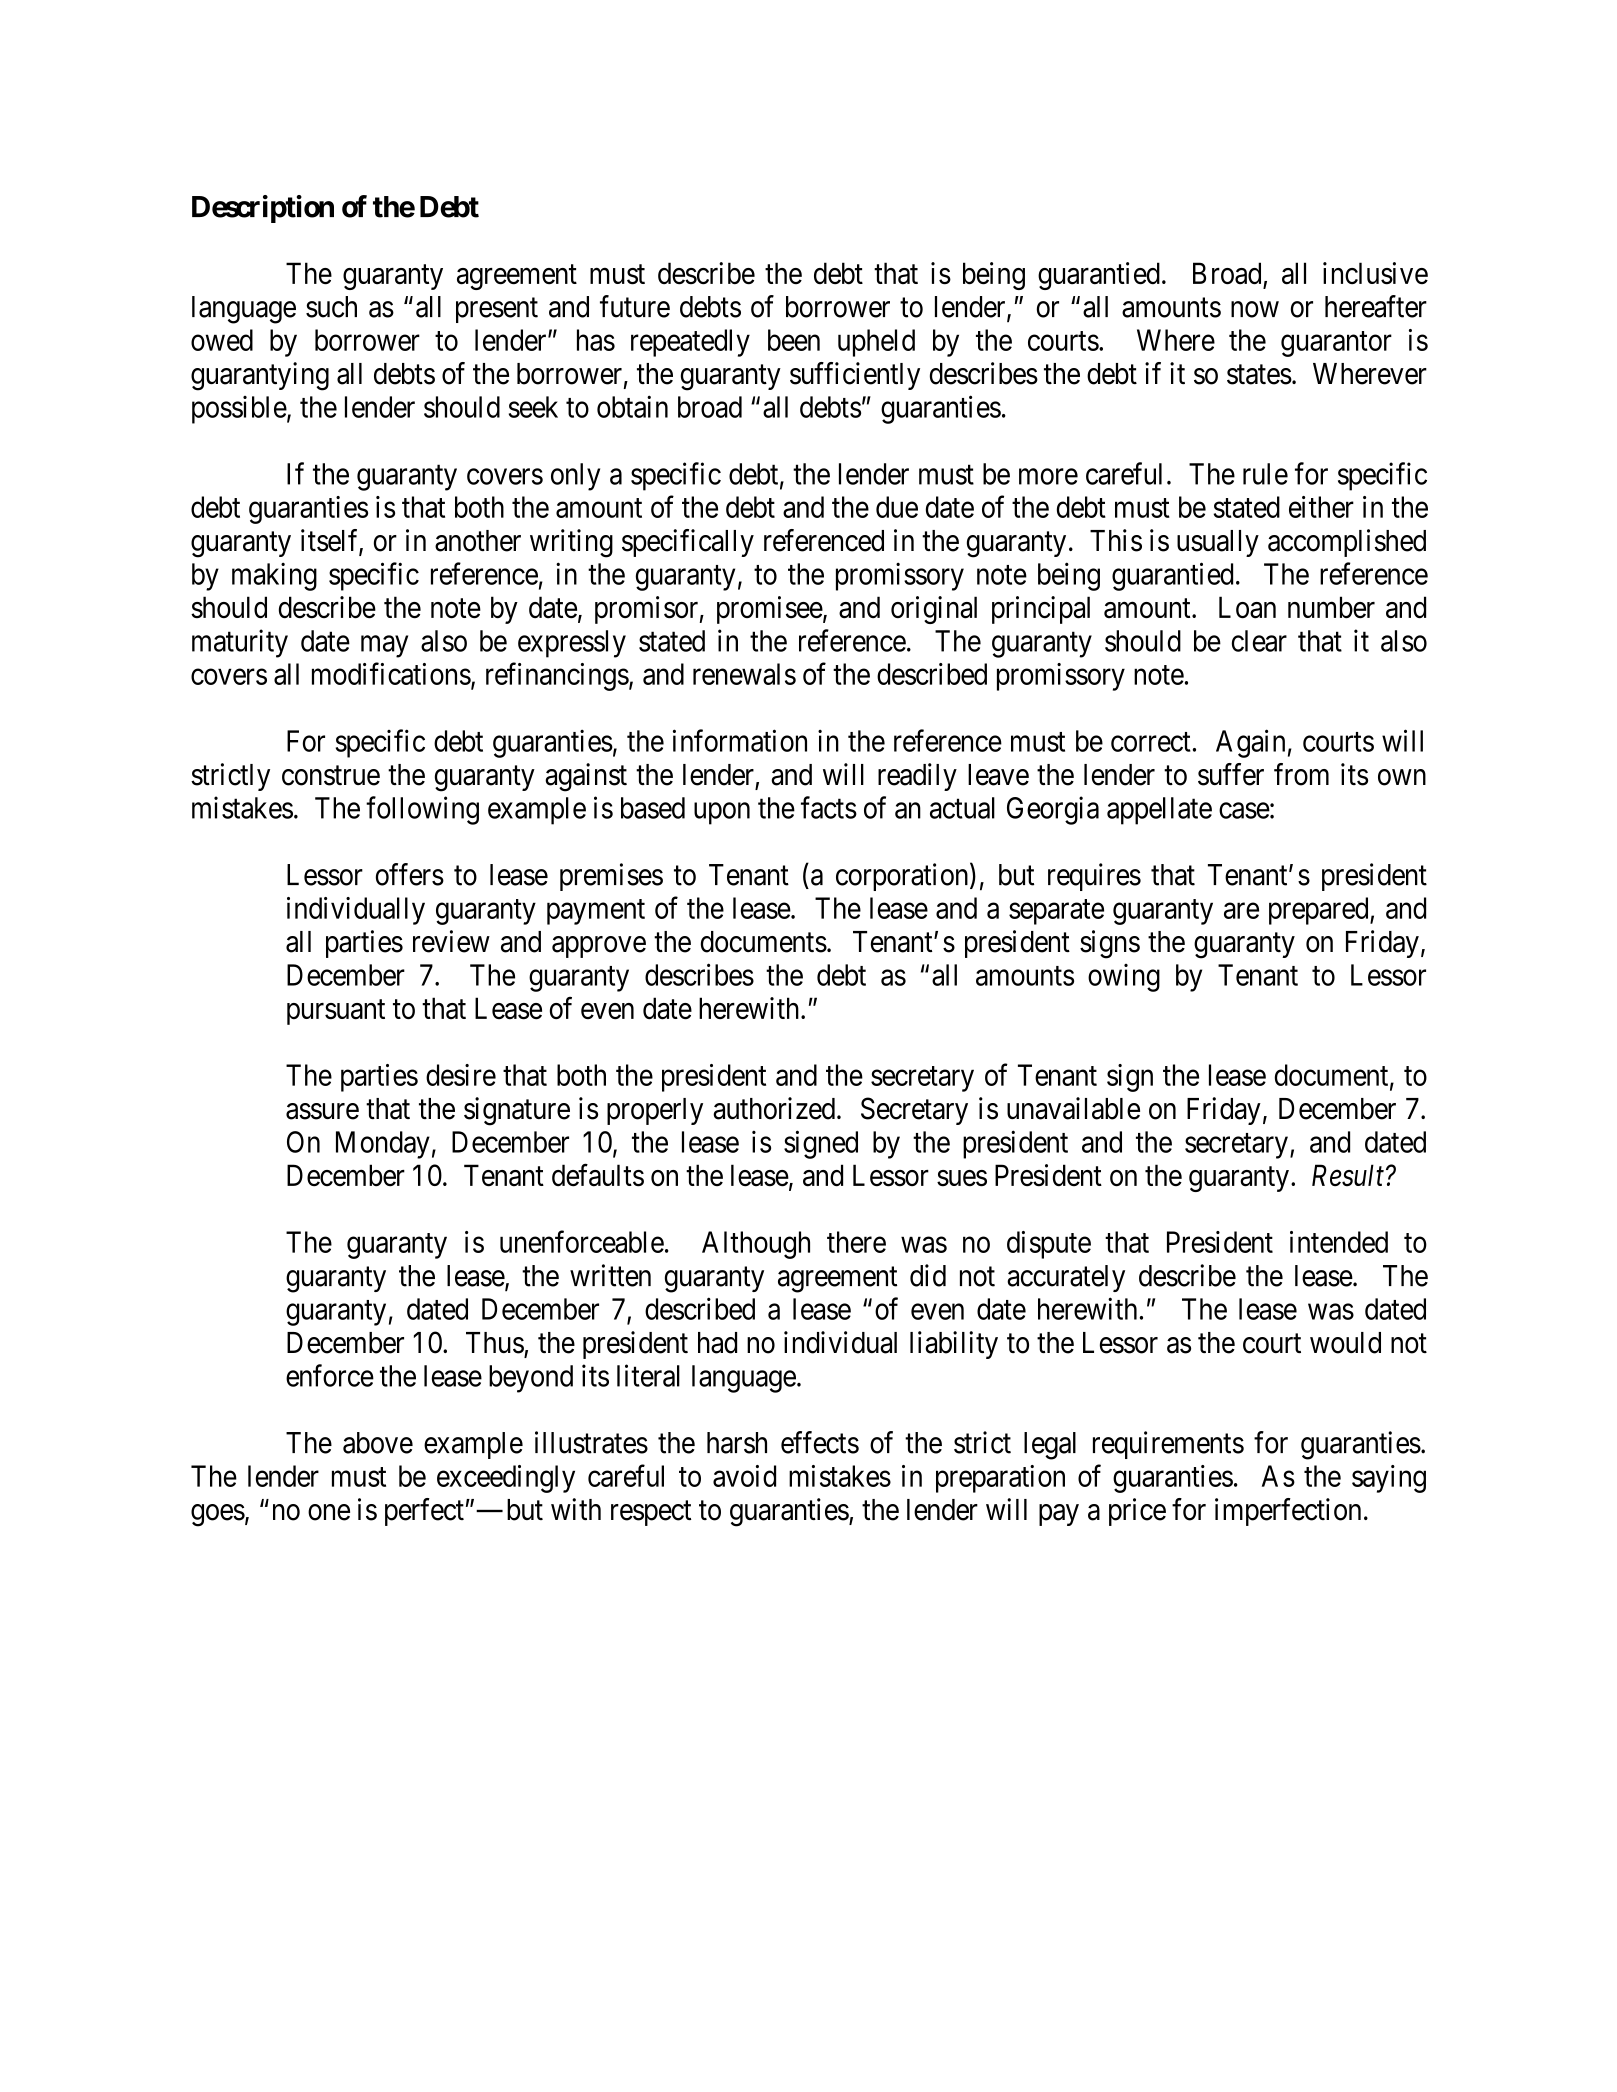  Describe the element at coordinates (1259, 641) in the screenshot. I see `clear` at that location.
